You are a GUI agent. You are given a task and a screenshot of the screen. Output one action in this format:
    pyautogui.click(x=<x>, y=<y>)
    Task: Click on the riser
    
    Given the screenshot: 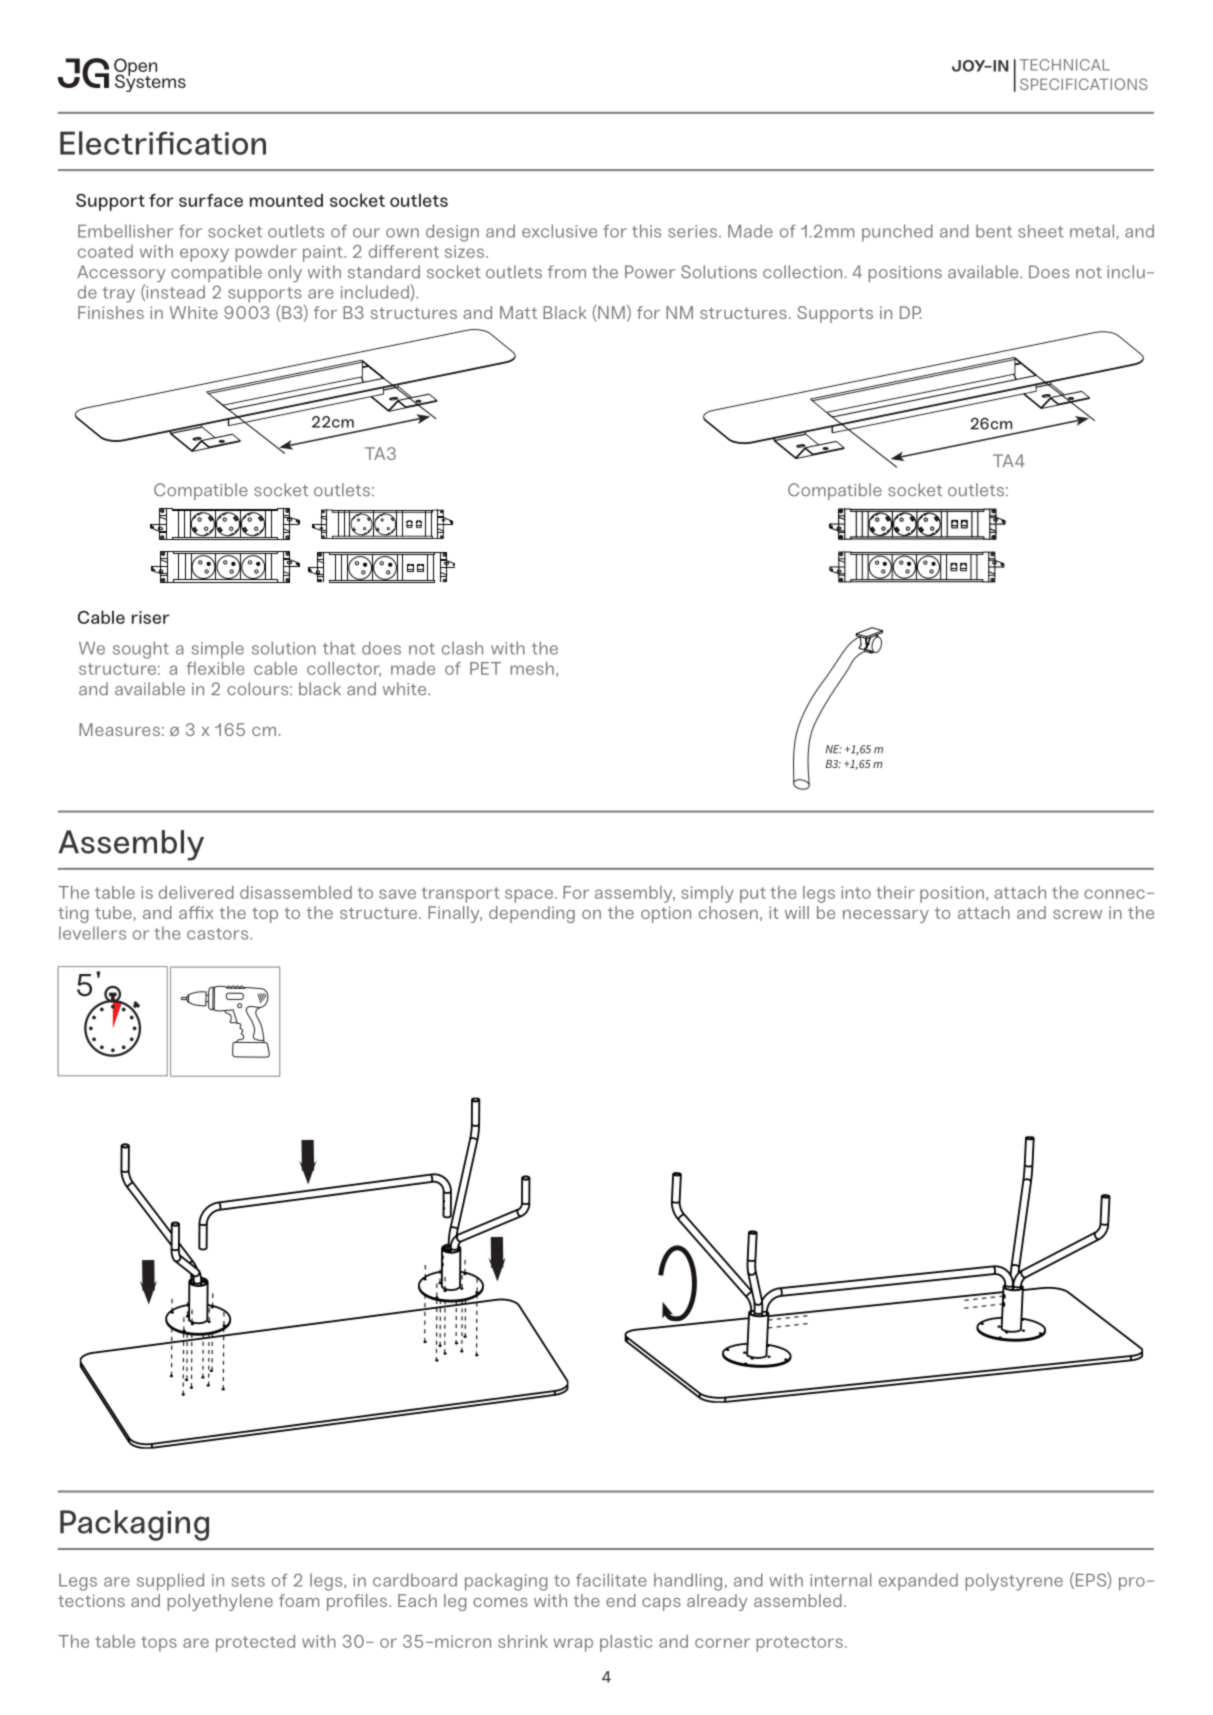 What is the action you would take?
    pyautogui.click(x=151, y=617)
